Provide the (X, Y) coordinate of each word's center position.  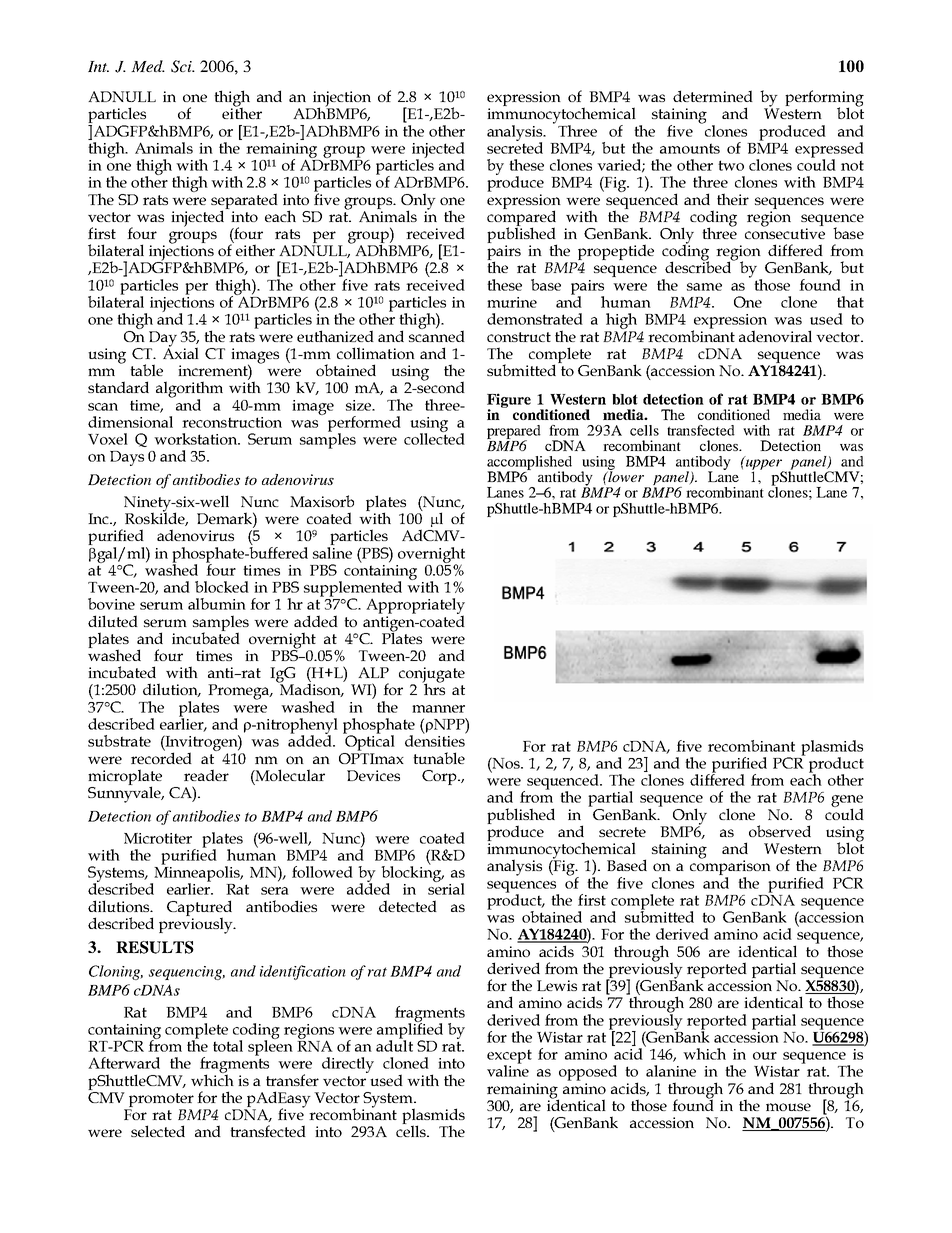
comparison (730, 868)
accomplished (529, 464)
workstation (197, 439)
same (704, 287)
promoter (160, 1101)
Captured (199, 909)
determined (713, 96)
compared (521, 218)
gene (847, 802)
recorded (161, 757)
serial (446, 888)
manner (438, 709)
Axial (181, 352)
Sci (182, 66)
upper (764, 464)
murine (512, 302)
